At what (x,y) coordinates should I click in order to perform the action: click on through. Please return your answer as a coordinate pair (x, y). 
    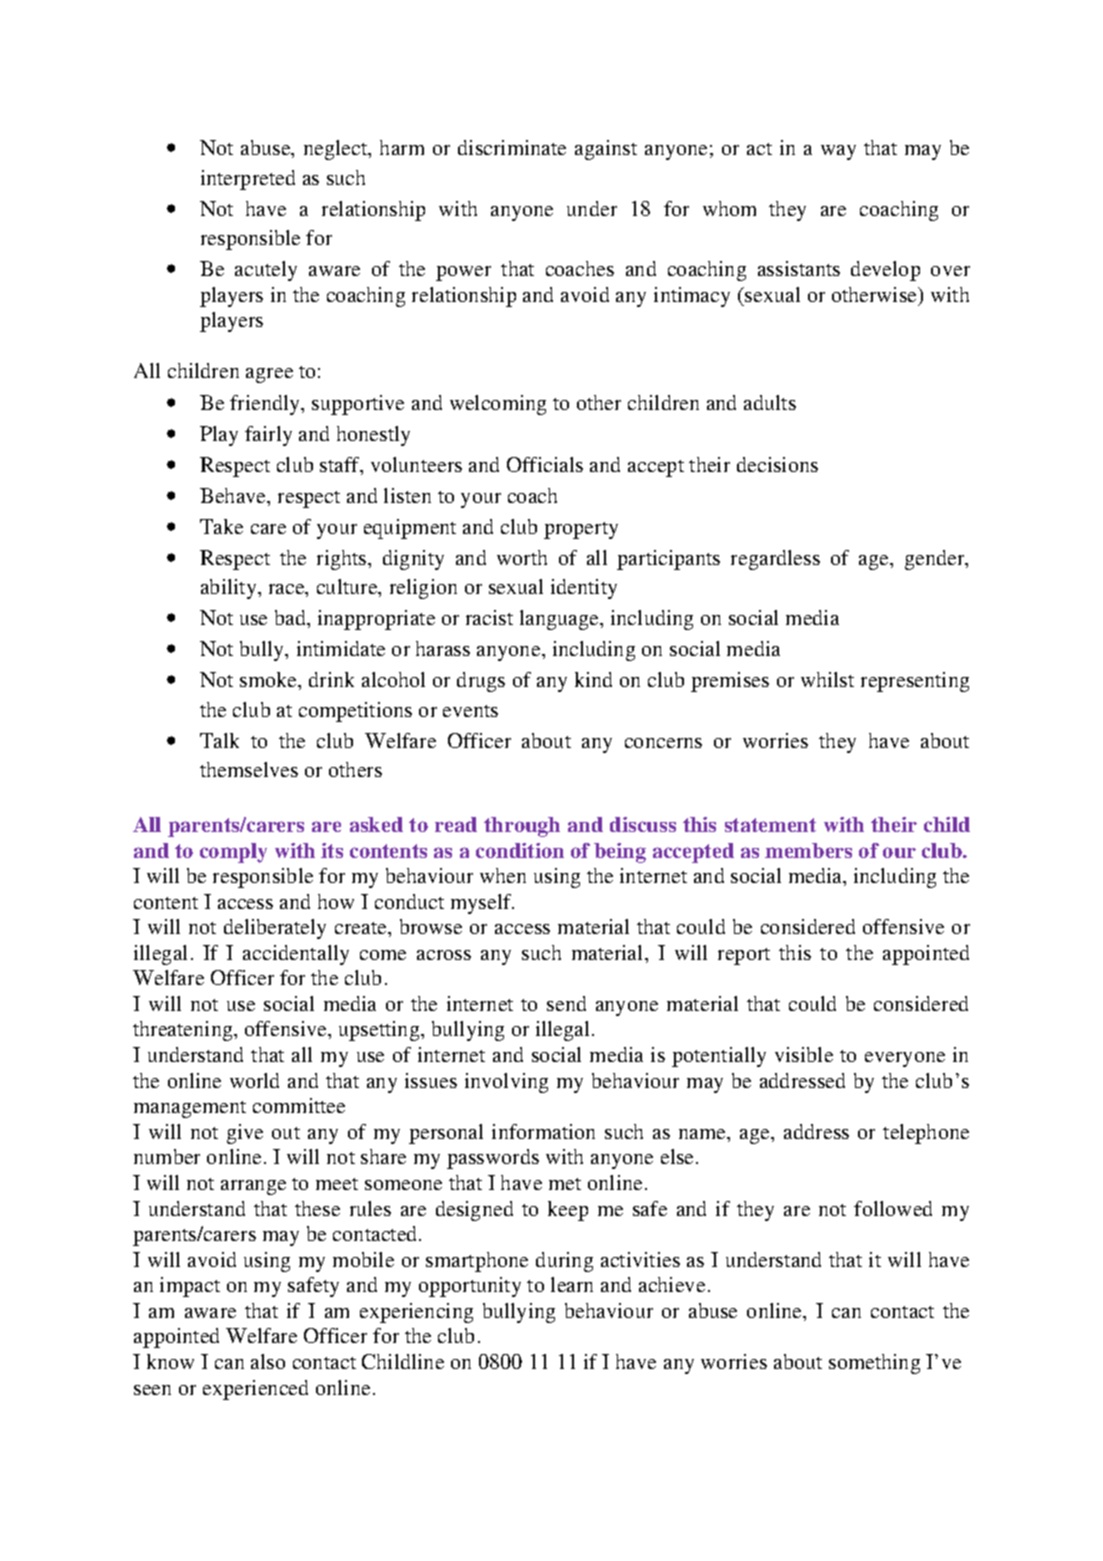
    Looking at the image, I should click on (522, 827).
